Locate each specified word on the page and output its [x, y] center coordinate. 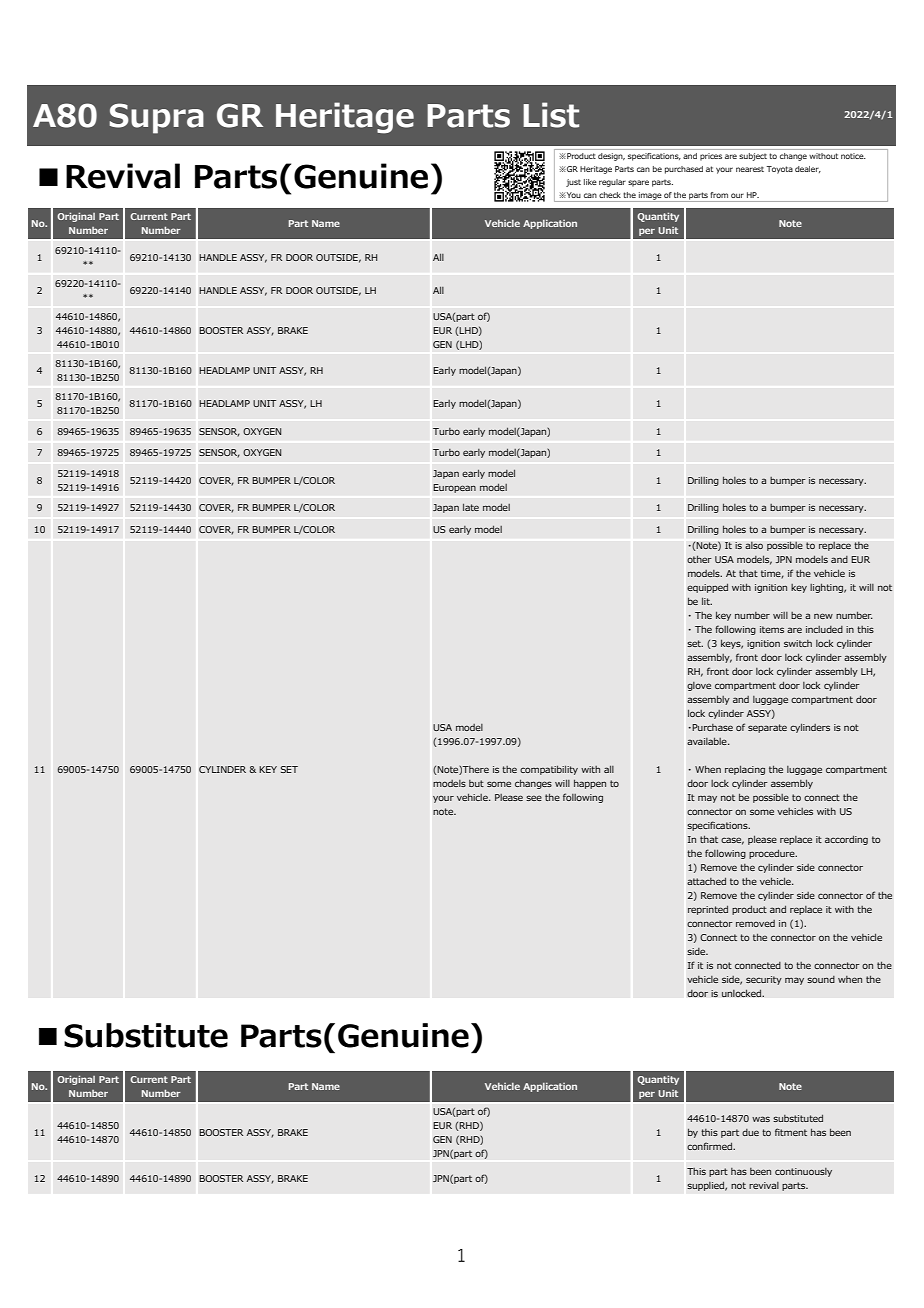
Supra [156, 118]
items [772, 629]
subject [753, 157]
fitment [791, 1132]
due [750, 1132]
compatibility [549, 770]
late [471, 507]
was [761, 1119]
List [551, 115]
